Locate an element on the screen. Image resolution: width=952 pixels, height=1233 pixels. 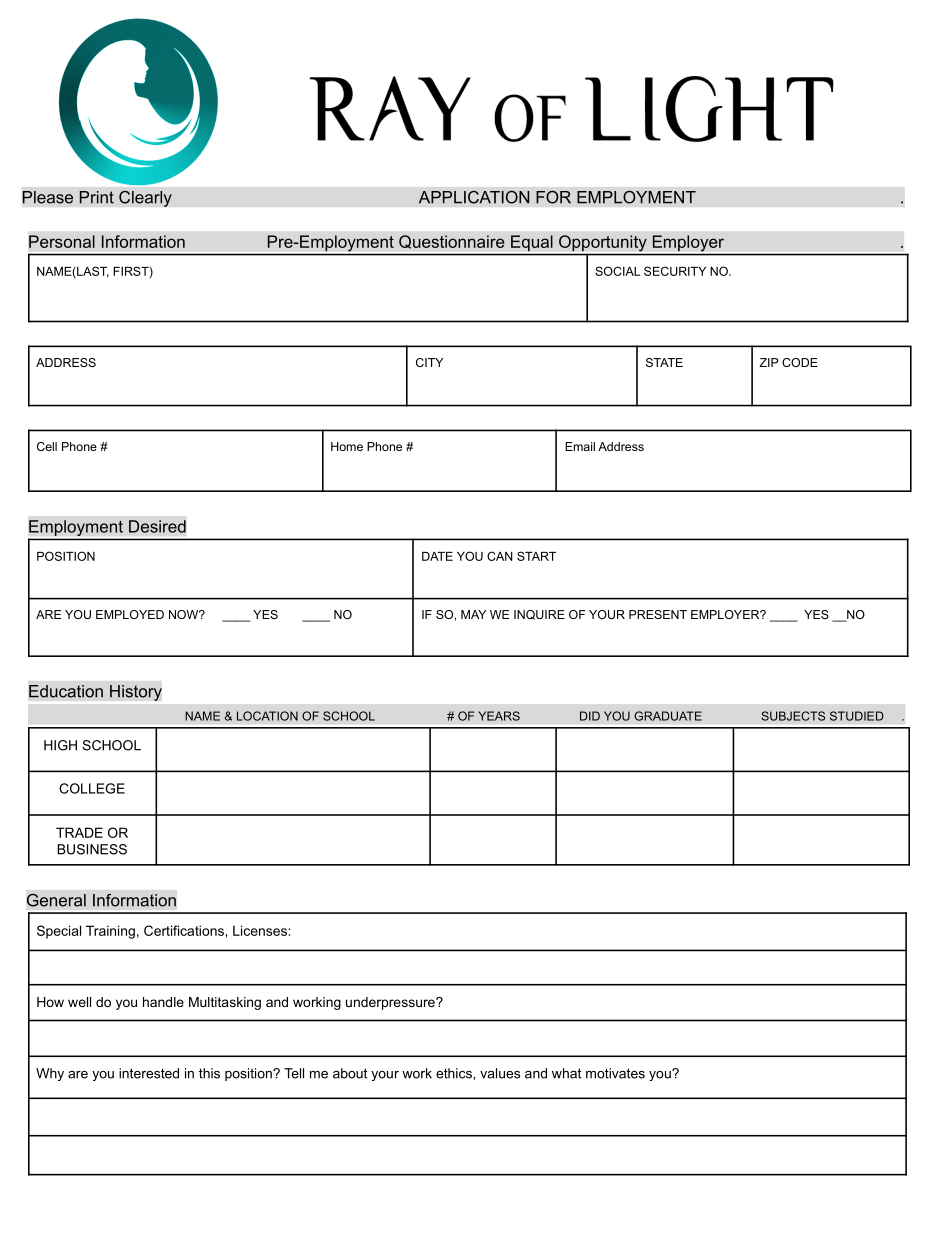
PRESENT is located at coordinates (658, 614).
